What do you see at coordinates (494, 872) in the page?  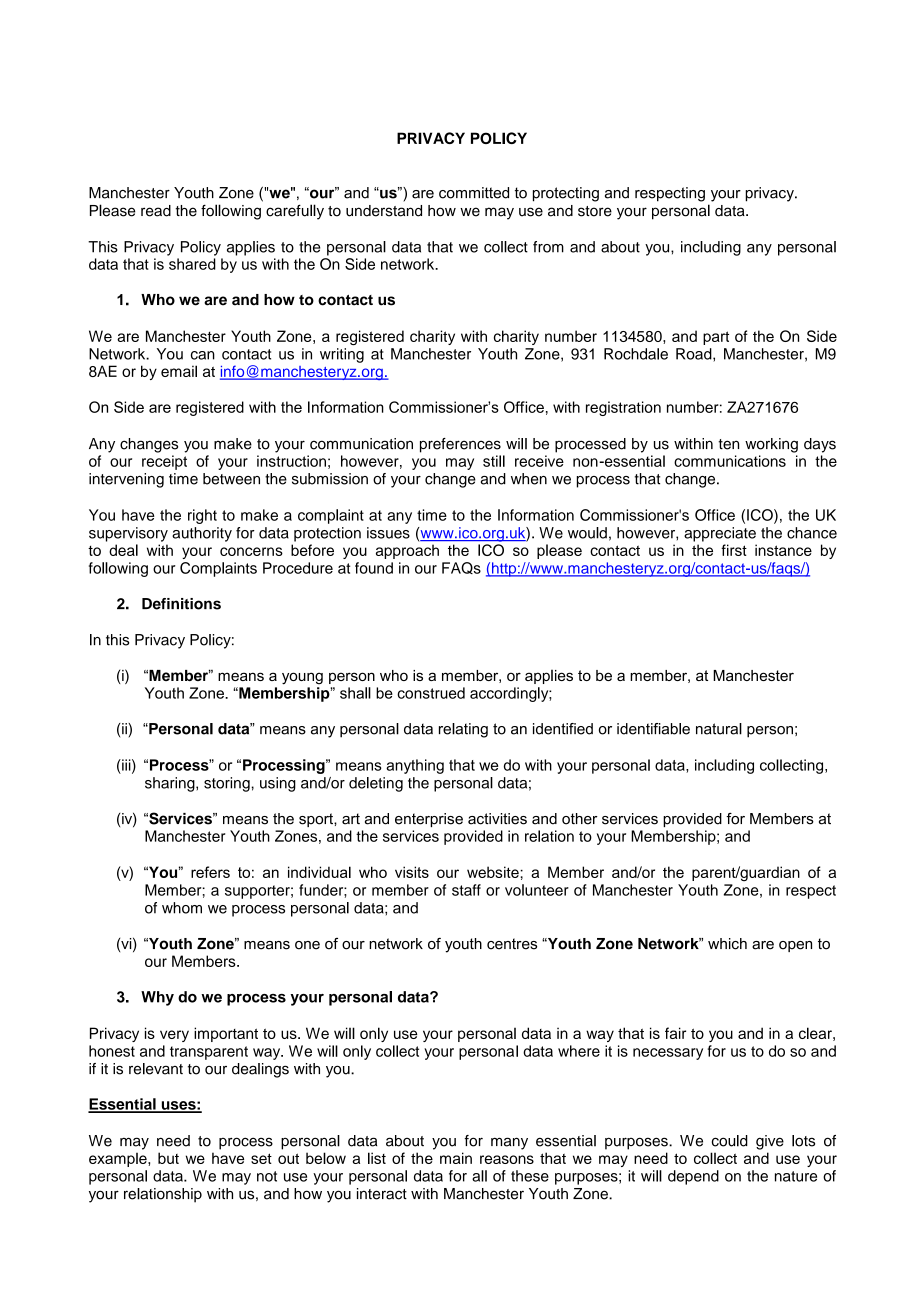 I see `website` at bounding box center [494, 872].
